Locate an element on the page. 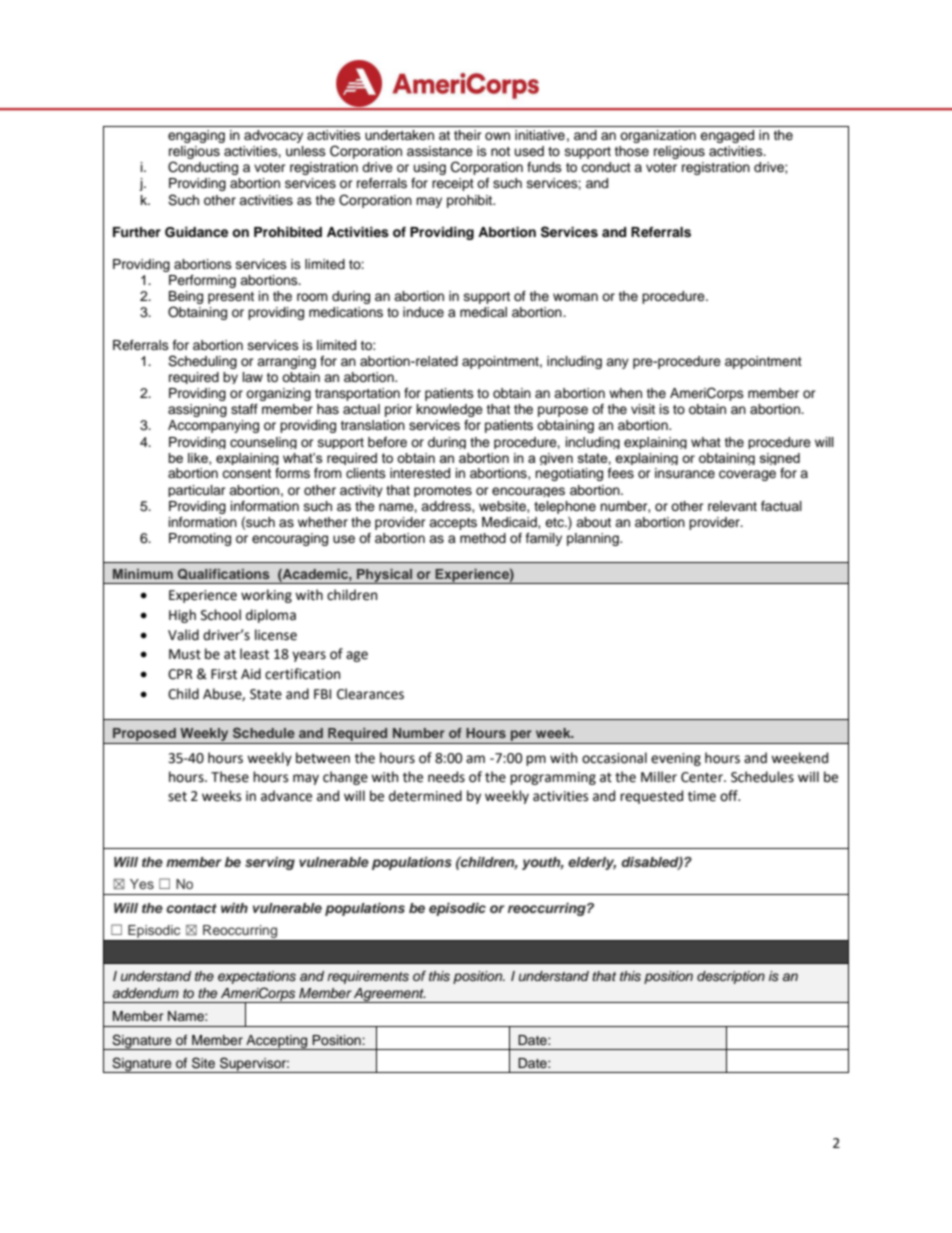  like is located at coordinates (199, 459).
